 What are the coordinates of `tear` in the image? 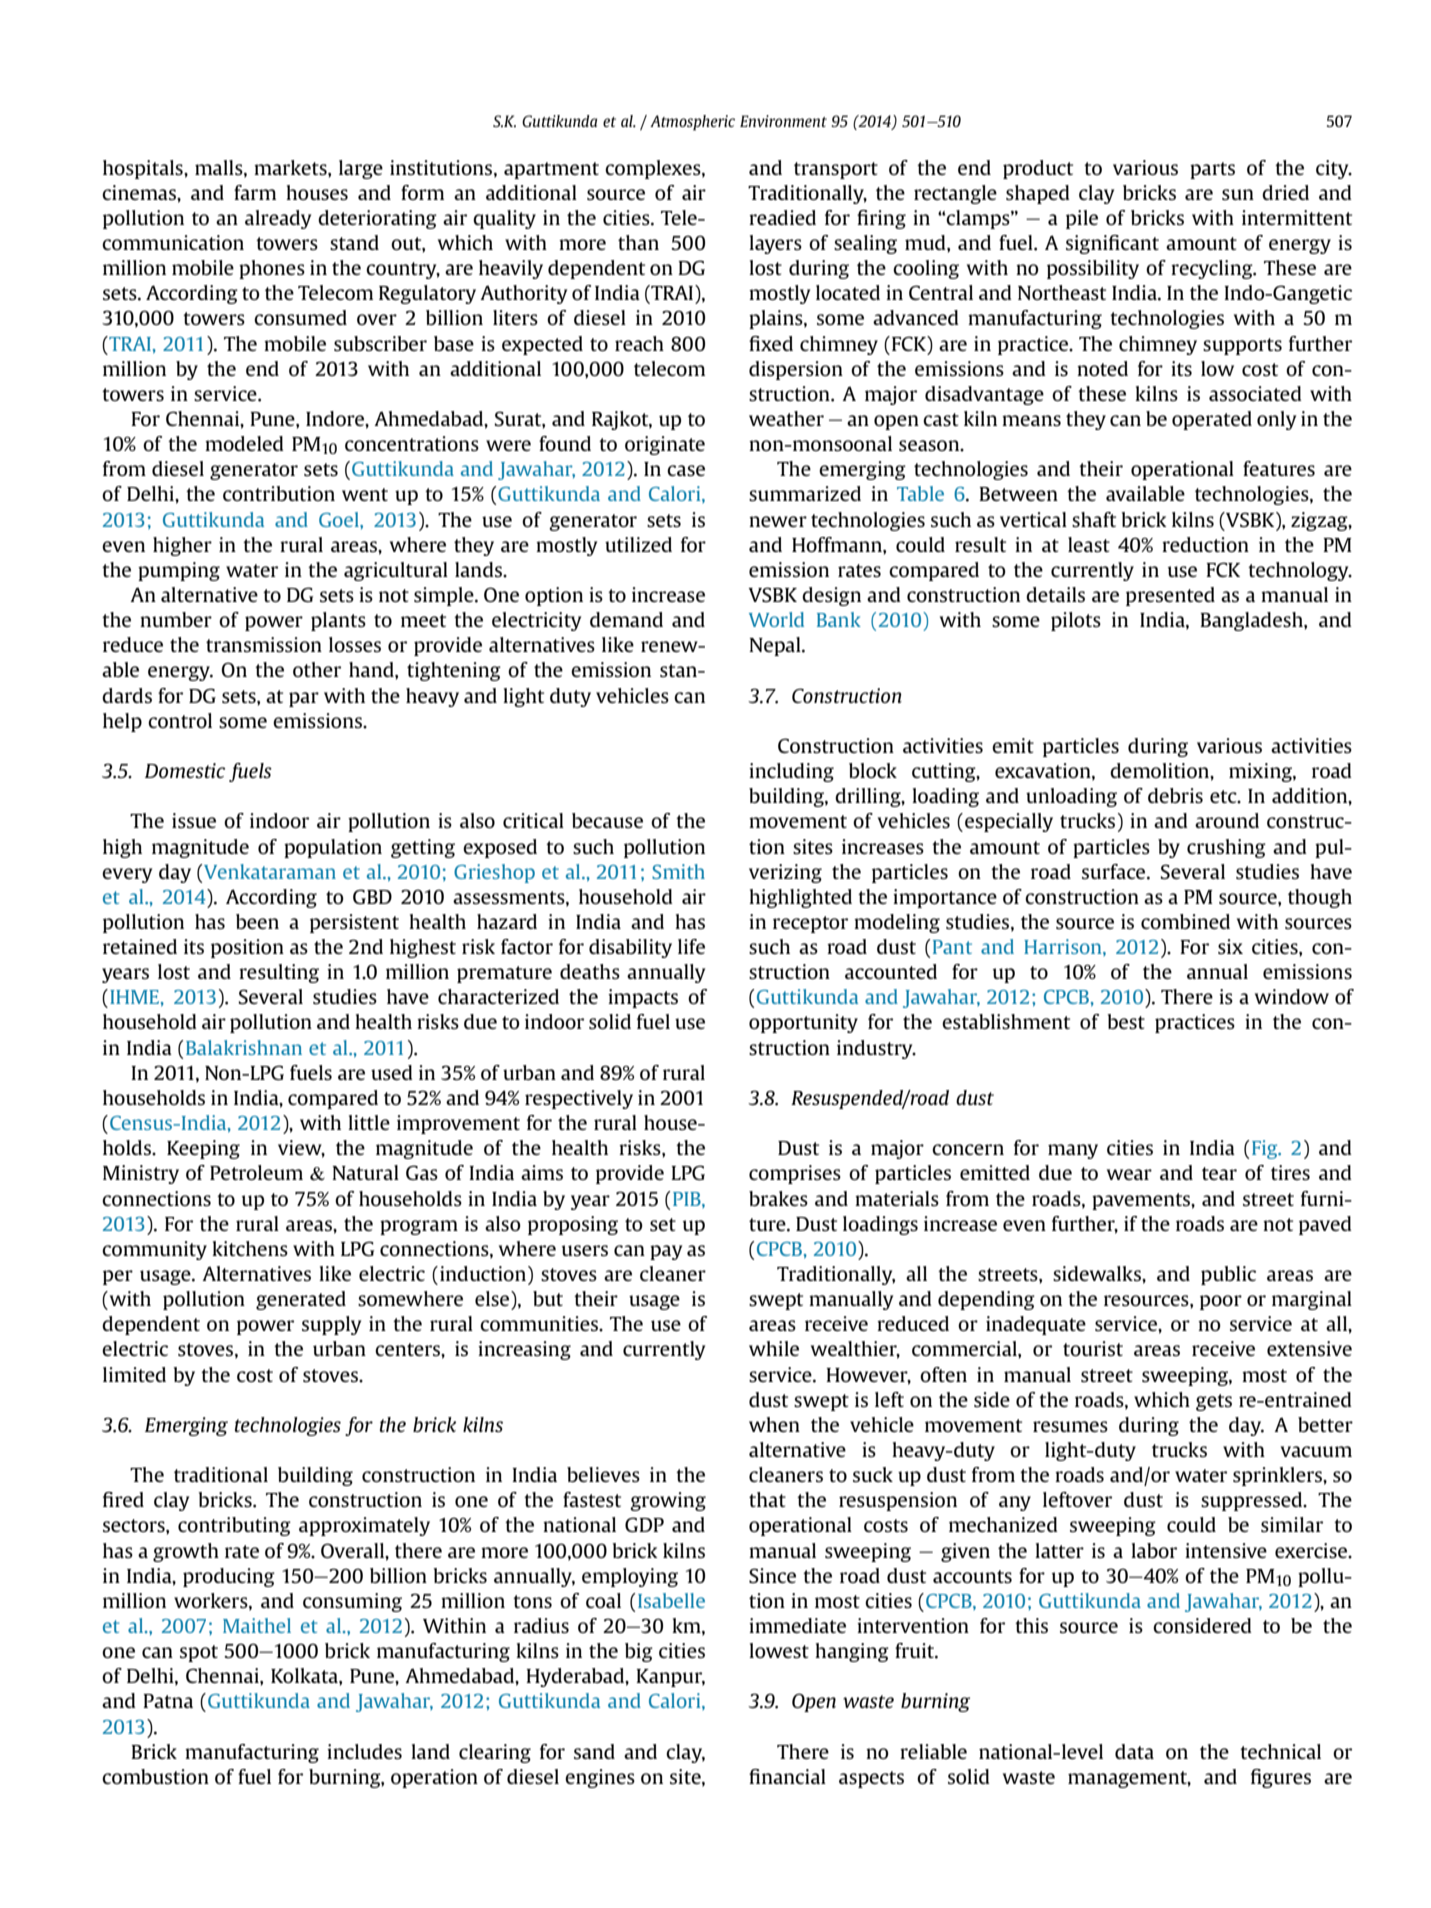 It's located at (1219, 1173).
